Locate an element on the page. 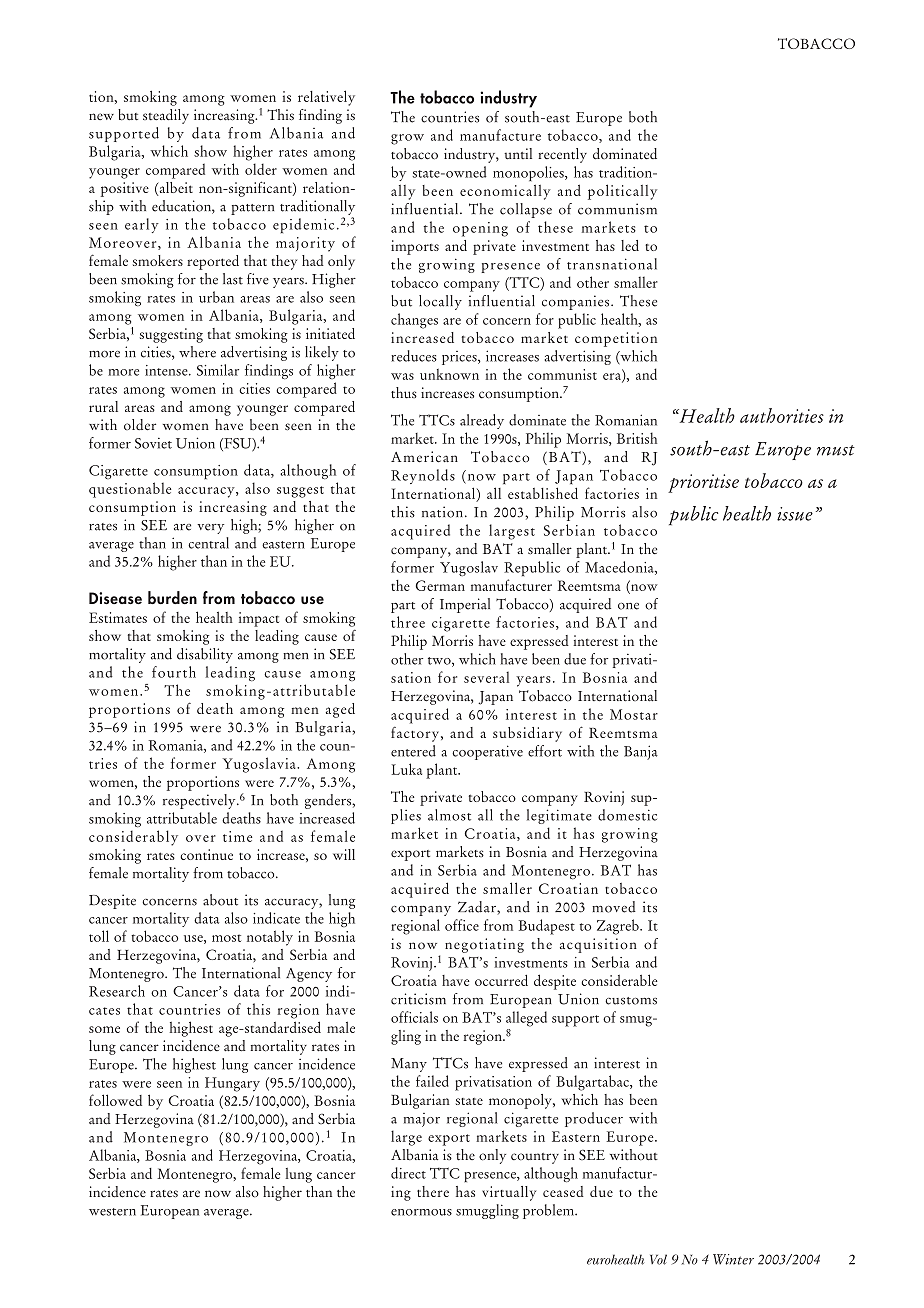 This page has height=1308, width=924. authorities is located at coordinates (782, 415).
